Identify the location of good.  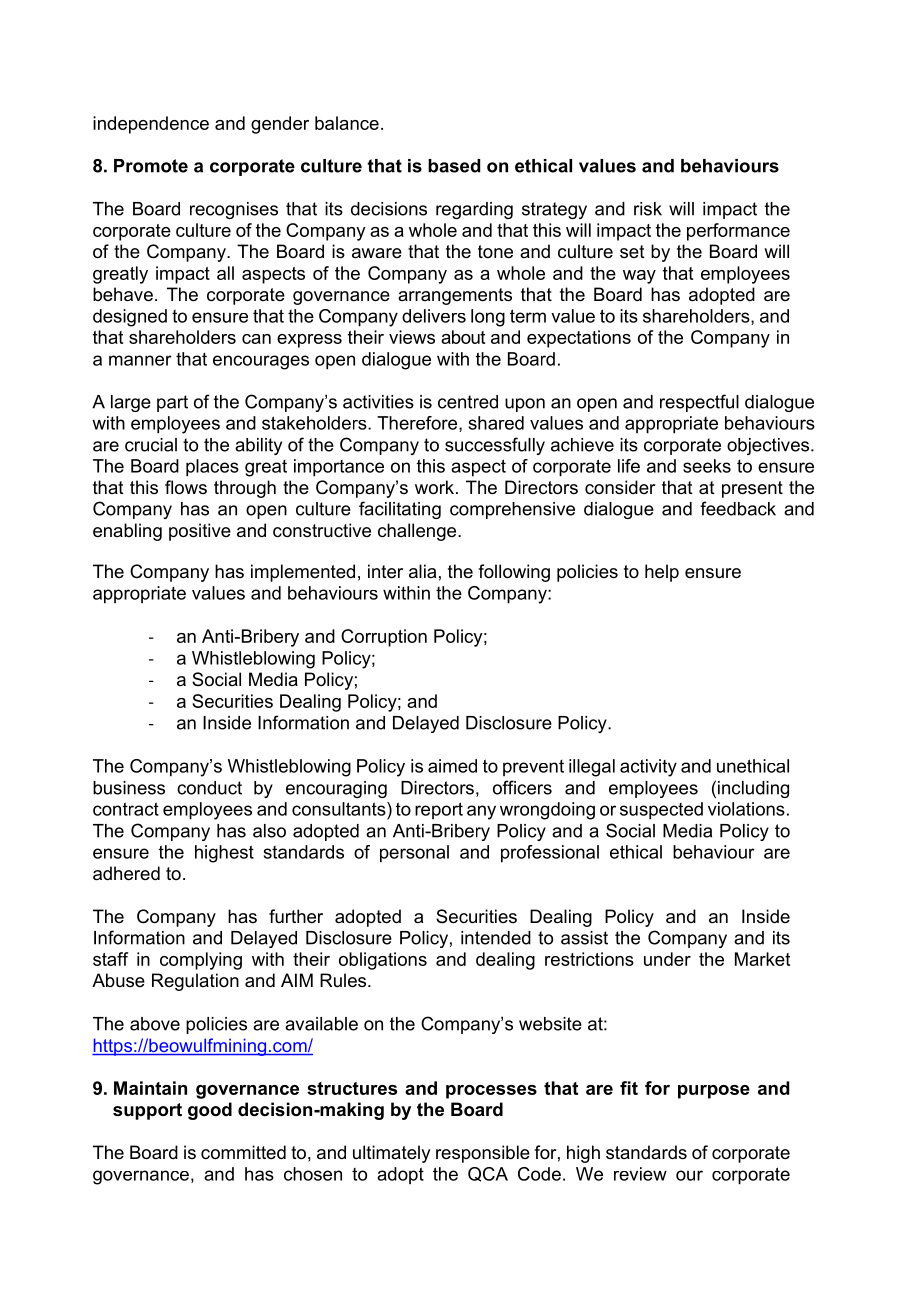
(210, 1111).
